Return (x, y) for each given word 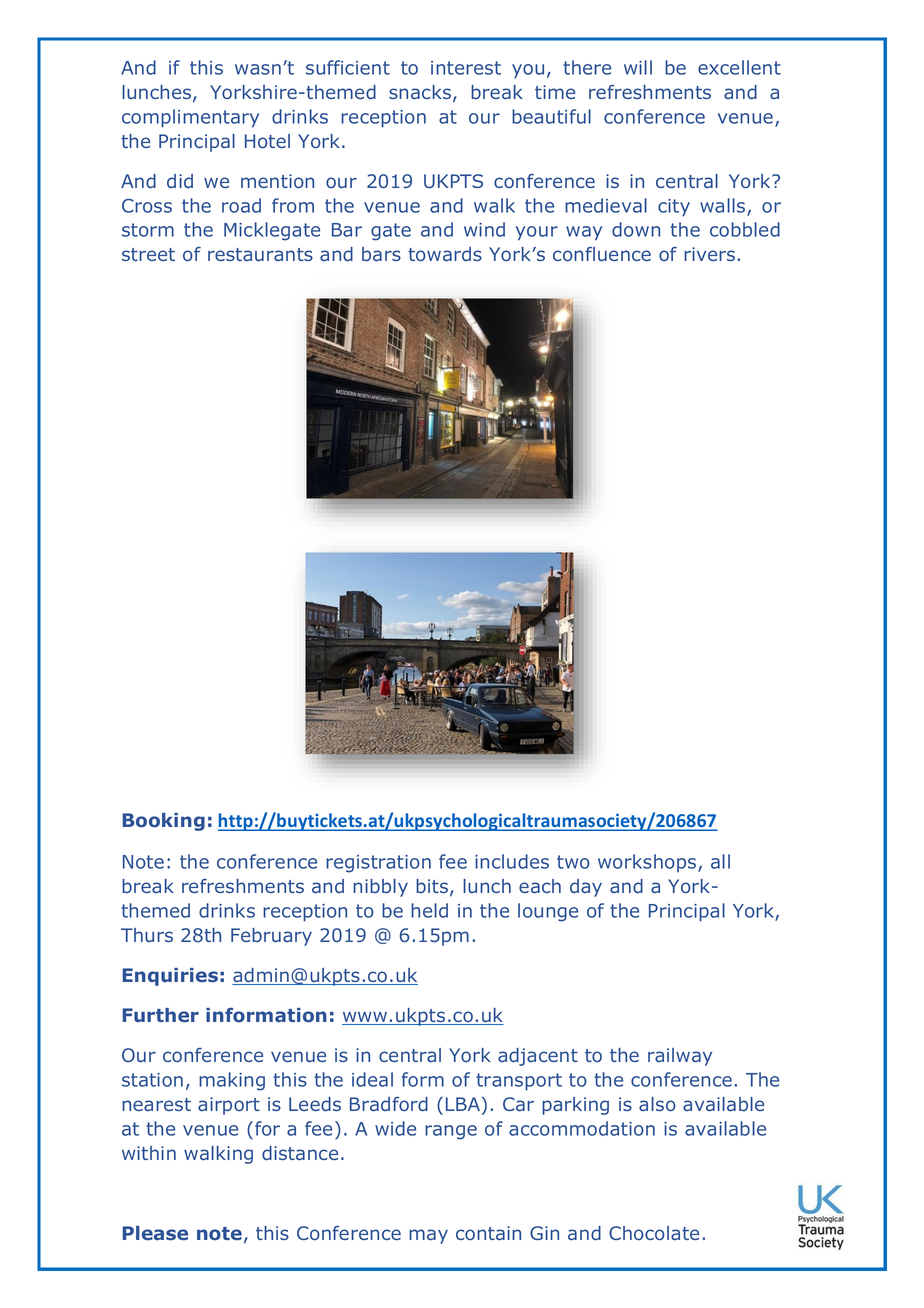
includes (512, 861)
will (638, 67)
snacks (420, 92)
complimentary (190, 118)
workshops (648, 863)
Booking (163, 822)
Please (155, 1233)
